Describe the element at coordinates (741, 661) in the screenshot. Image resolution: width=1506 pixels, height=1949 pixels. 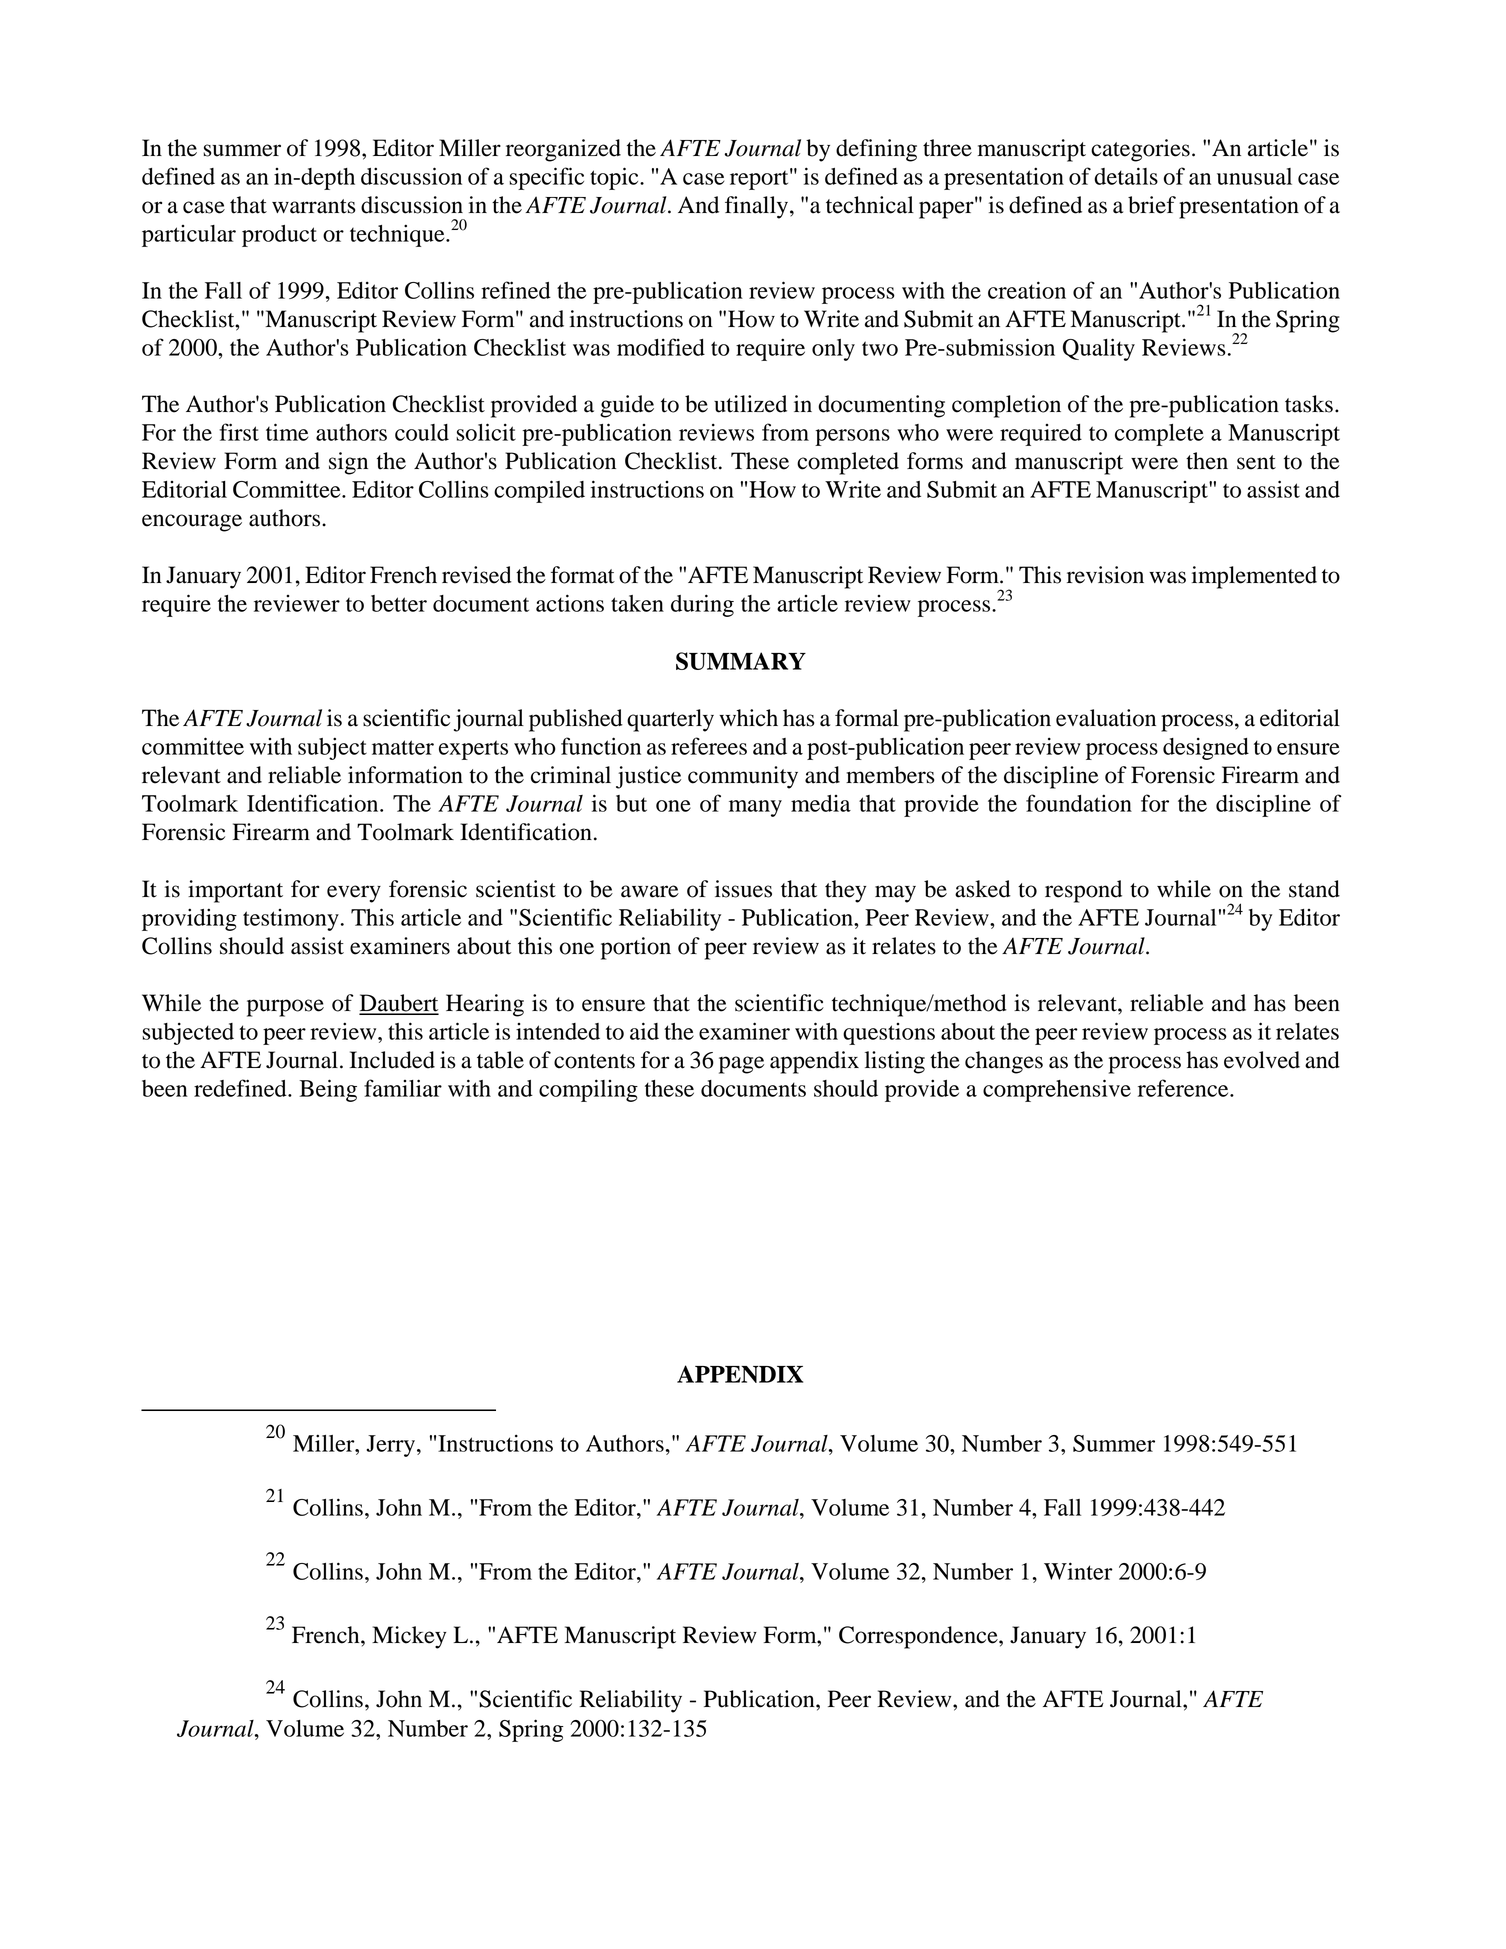
I see `SUMMARY` at that location.
